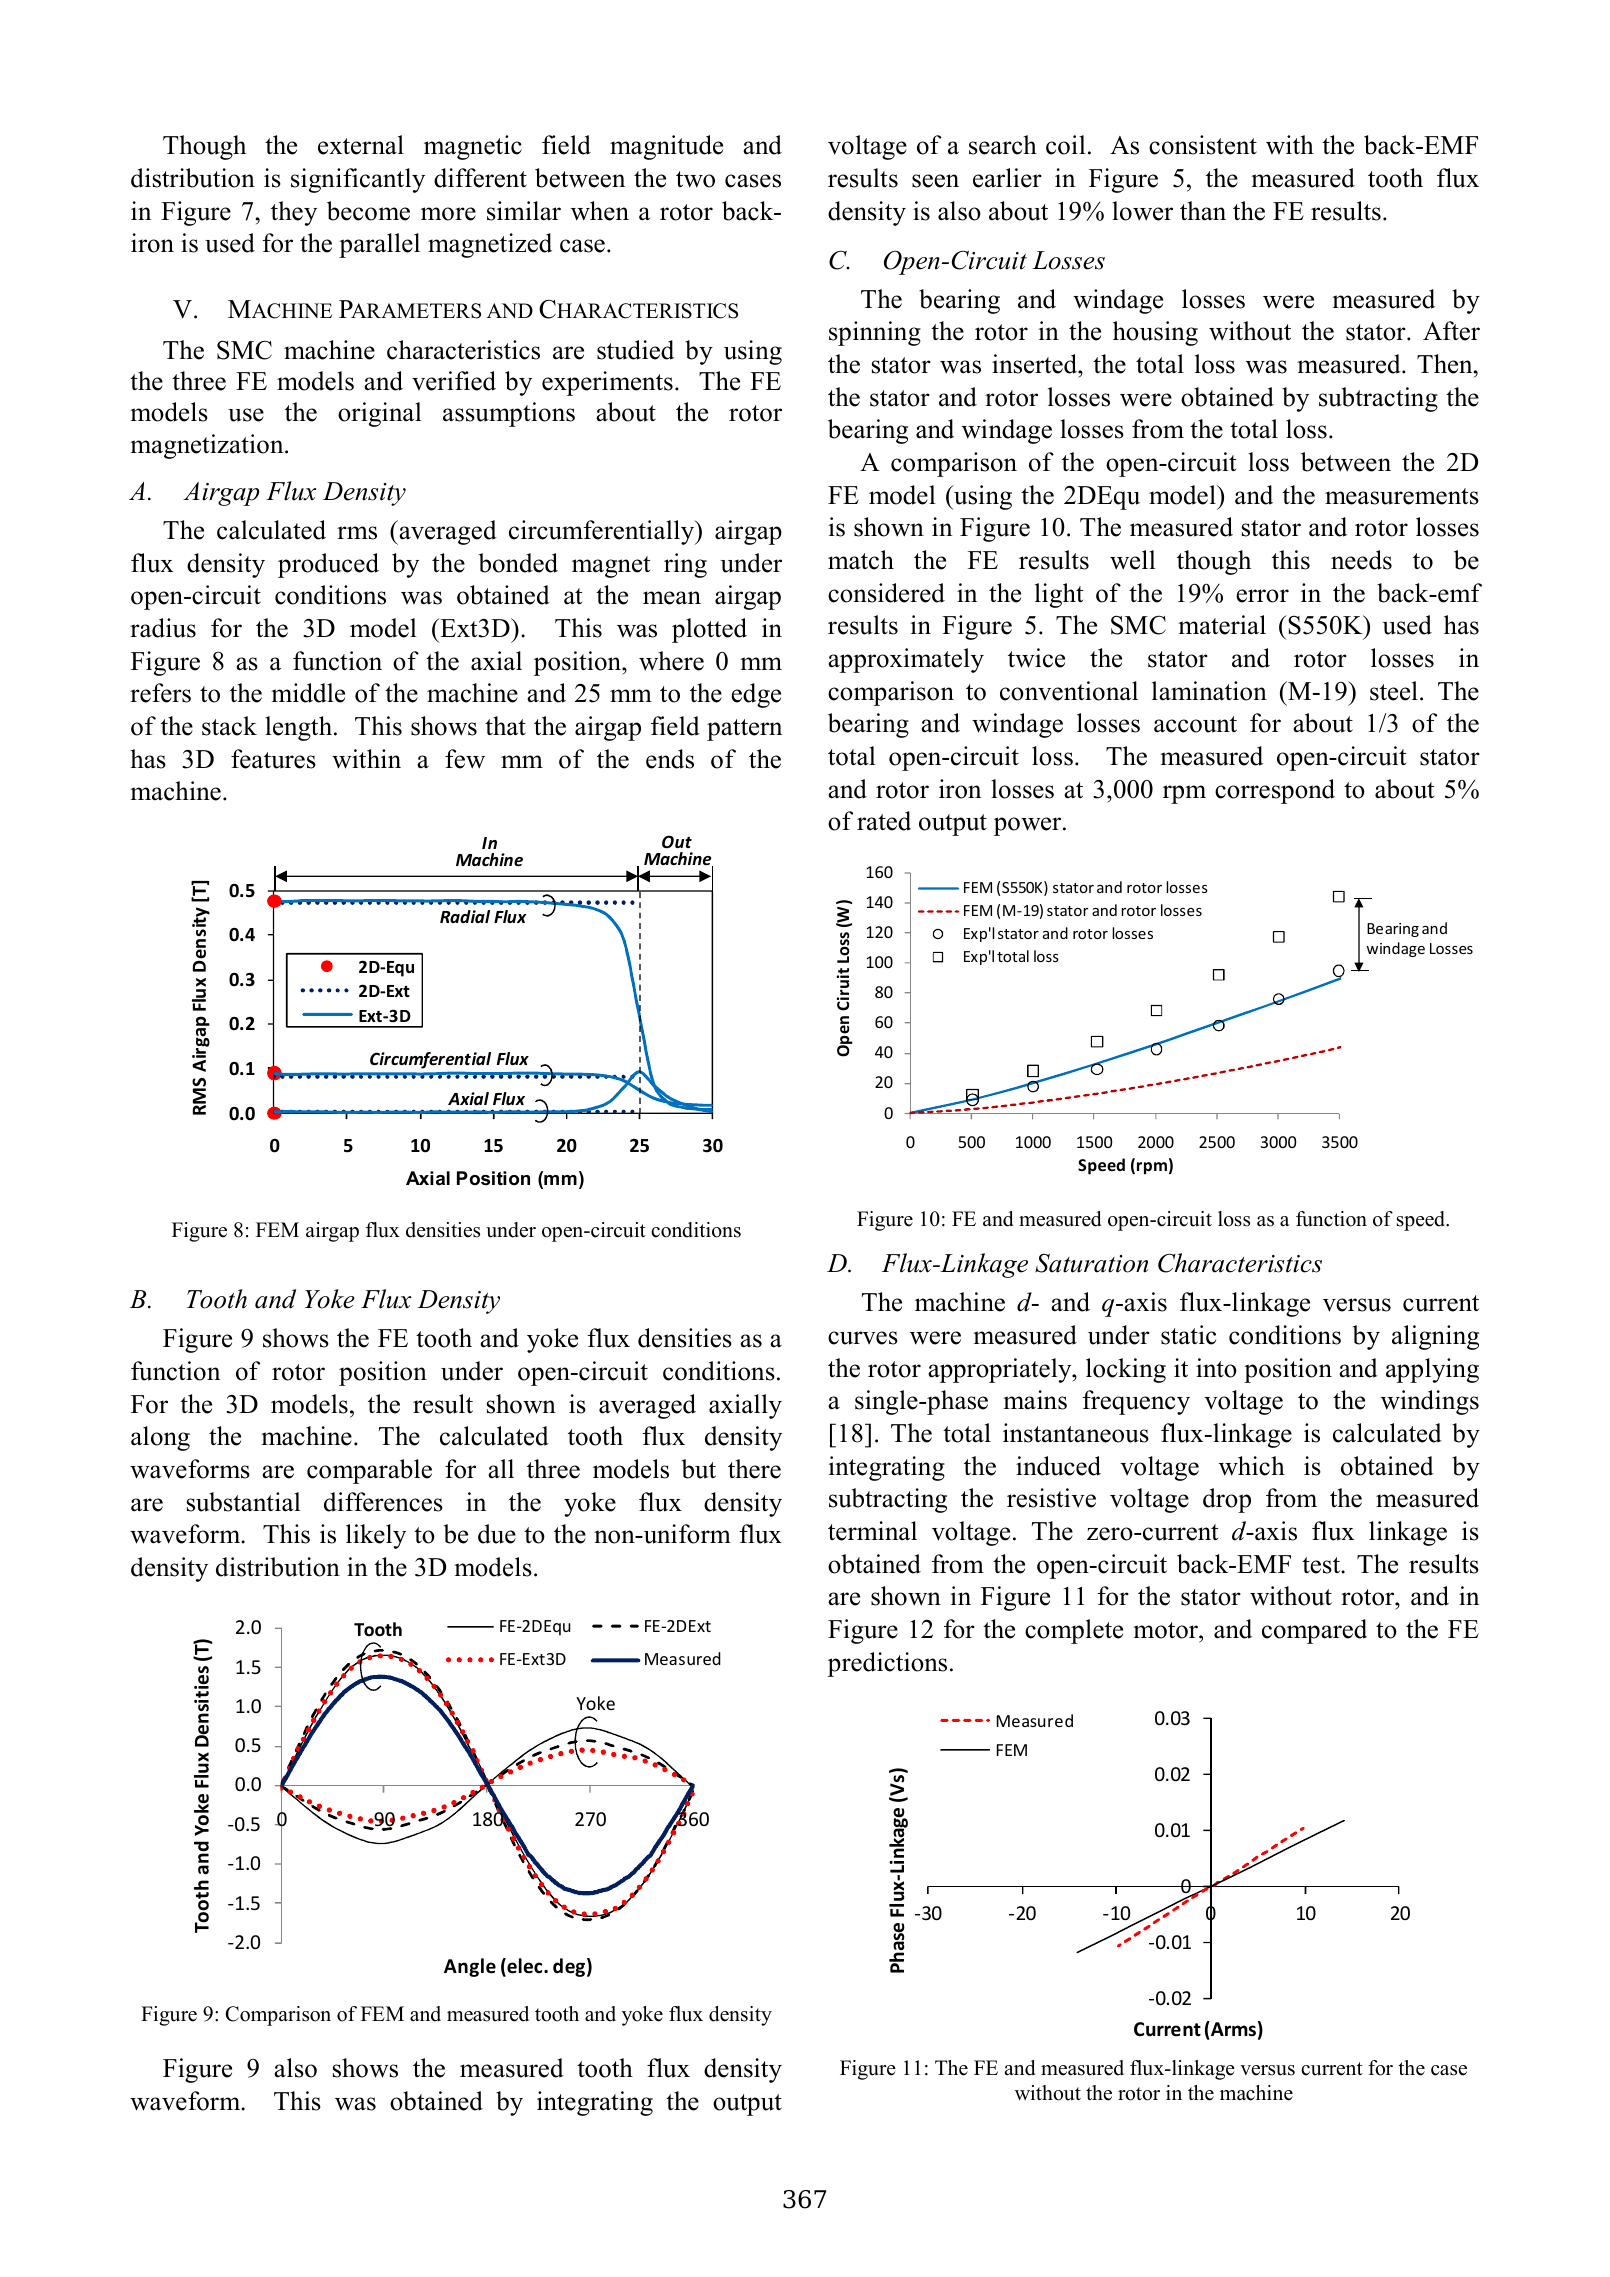 This page has width=1610, height=2277. Describe the element at coordinates (1314, 1631) in the page. I see `compared` at that location.
